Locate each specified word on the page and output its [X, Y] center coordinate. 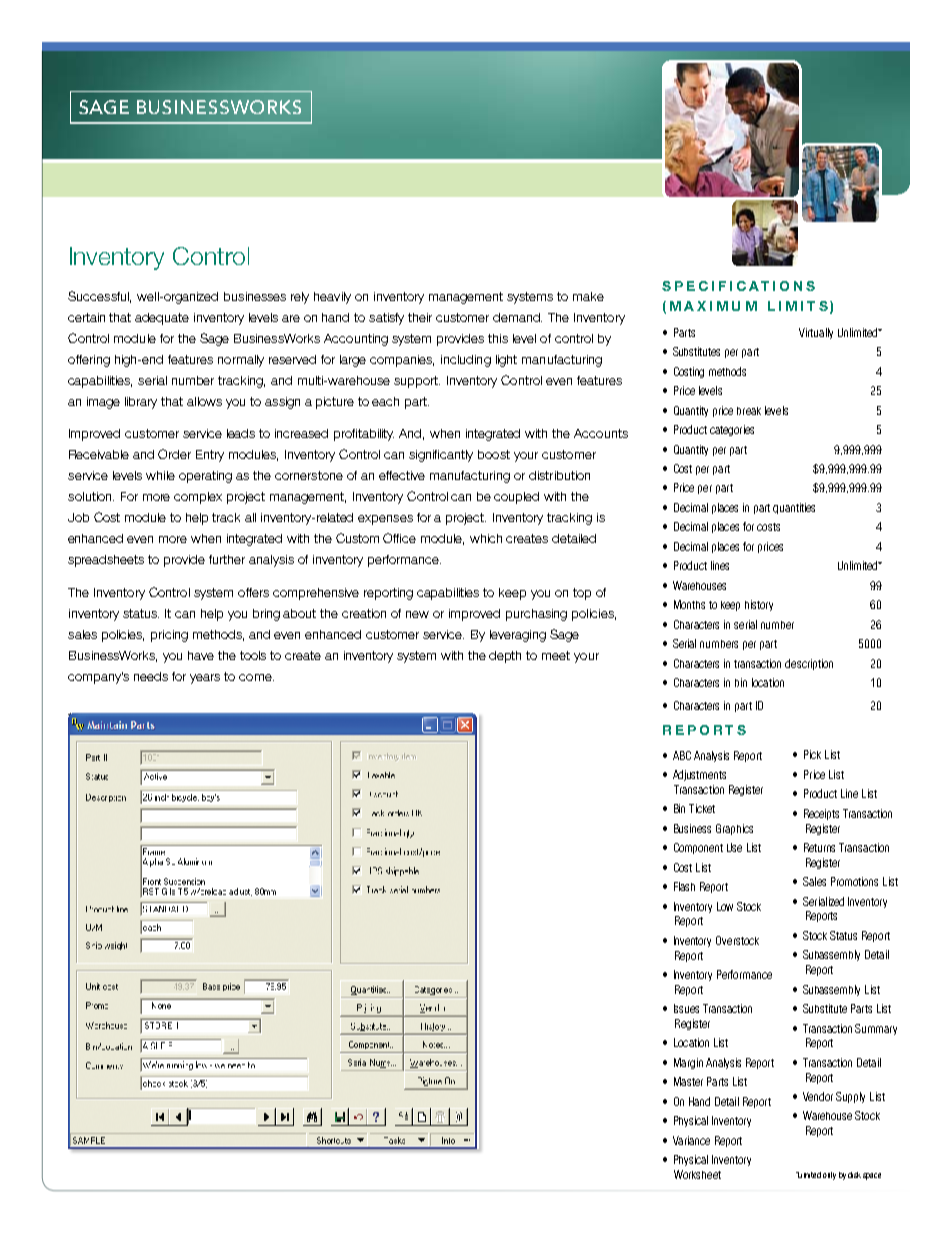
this [498, 338]
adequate [162, 319]
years [205, 679]
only [829, 1176]
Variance [691, 1140]
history [759, 605]
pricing [169, 636]
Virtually [816, 333]
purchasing [536, 615]
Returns [819, 847]
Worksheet [697, 1174]
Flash [684, 886]
